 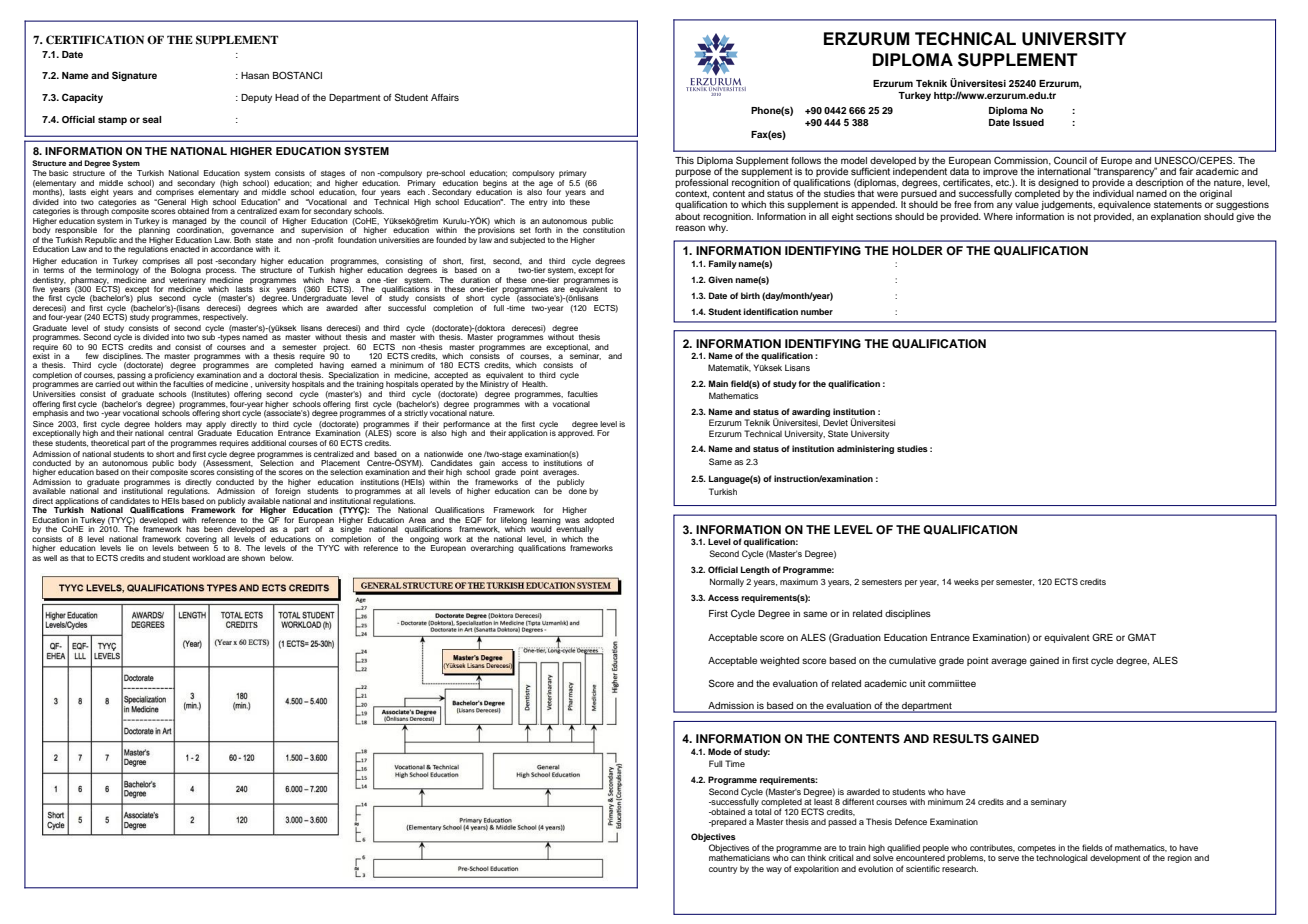 What do you see at coordinates (253, 558) in the document?
I see `shown` at bounding box center [253, 558].
